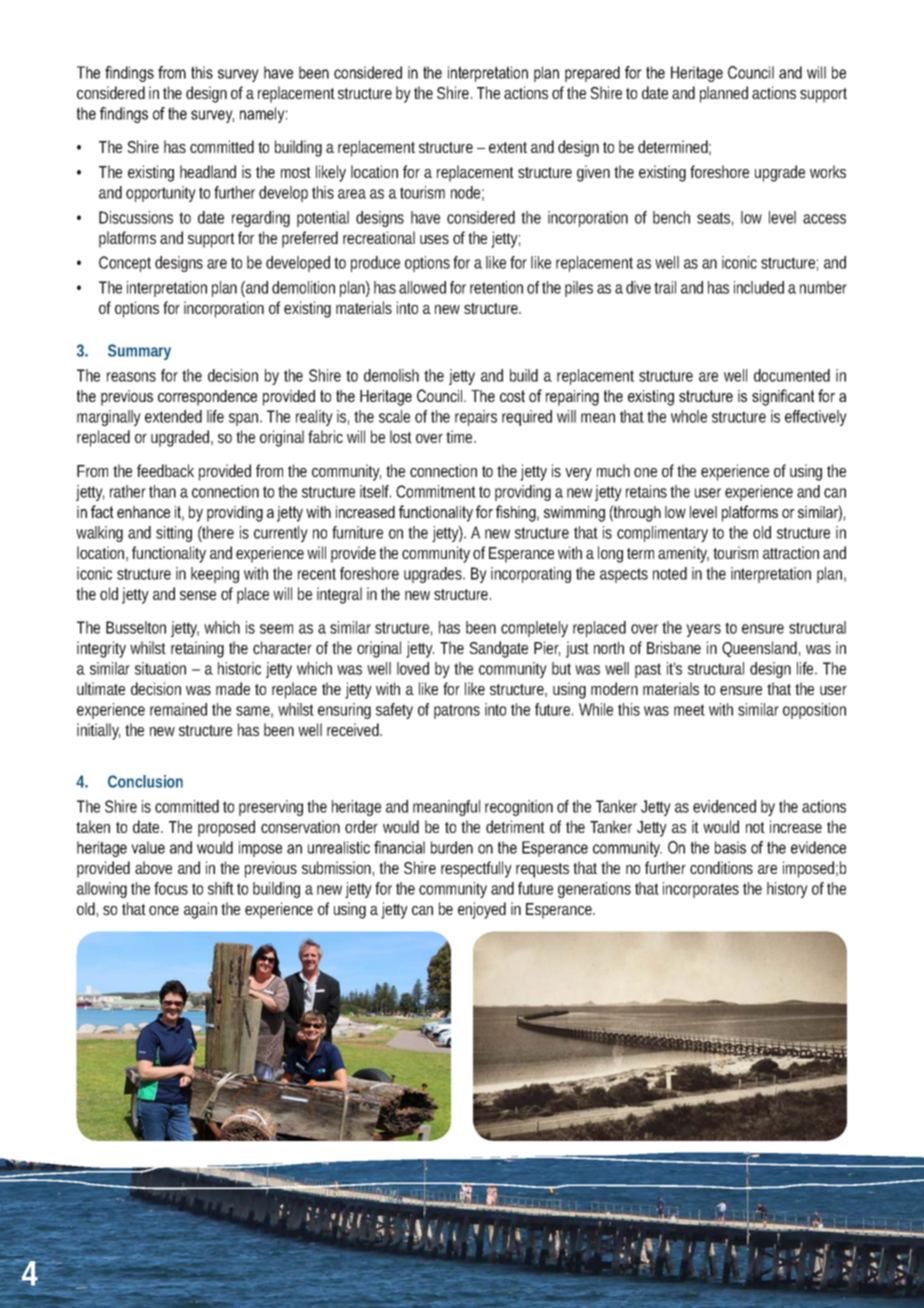  I want to click on opportunity, so click(161, 194).
